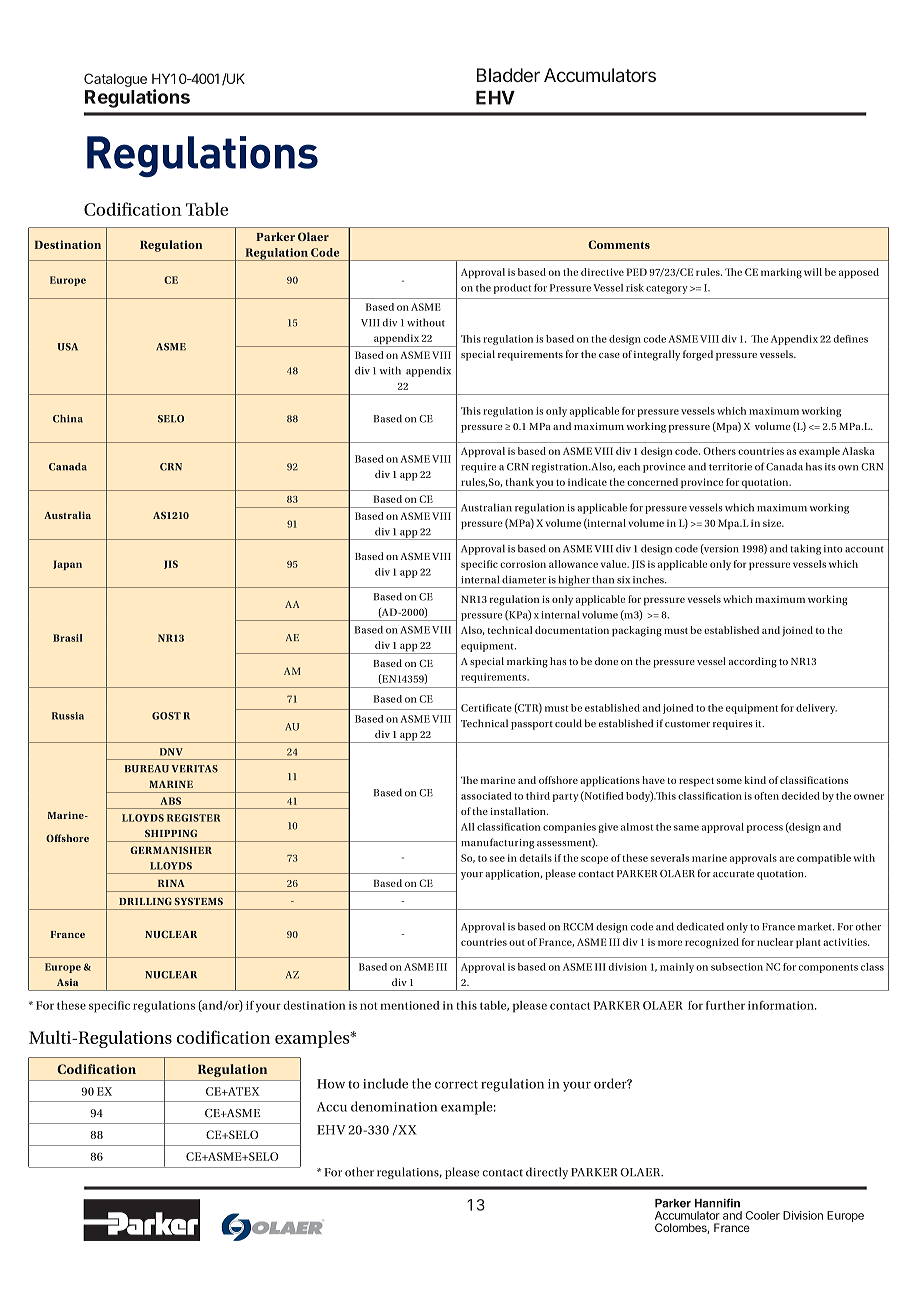  I want to click on Brasil, so click(67, 638).
